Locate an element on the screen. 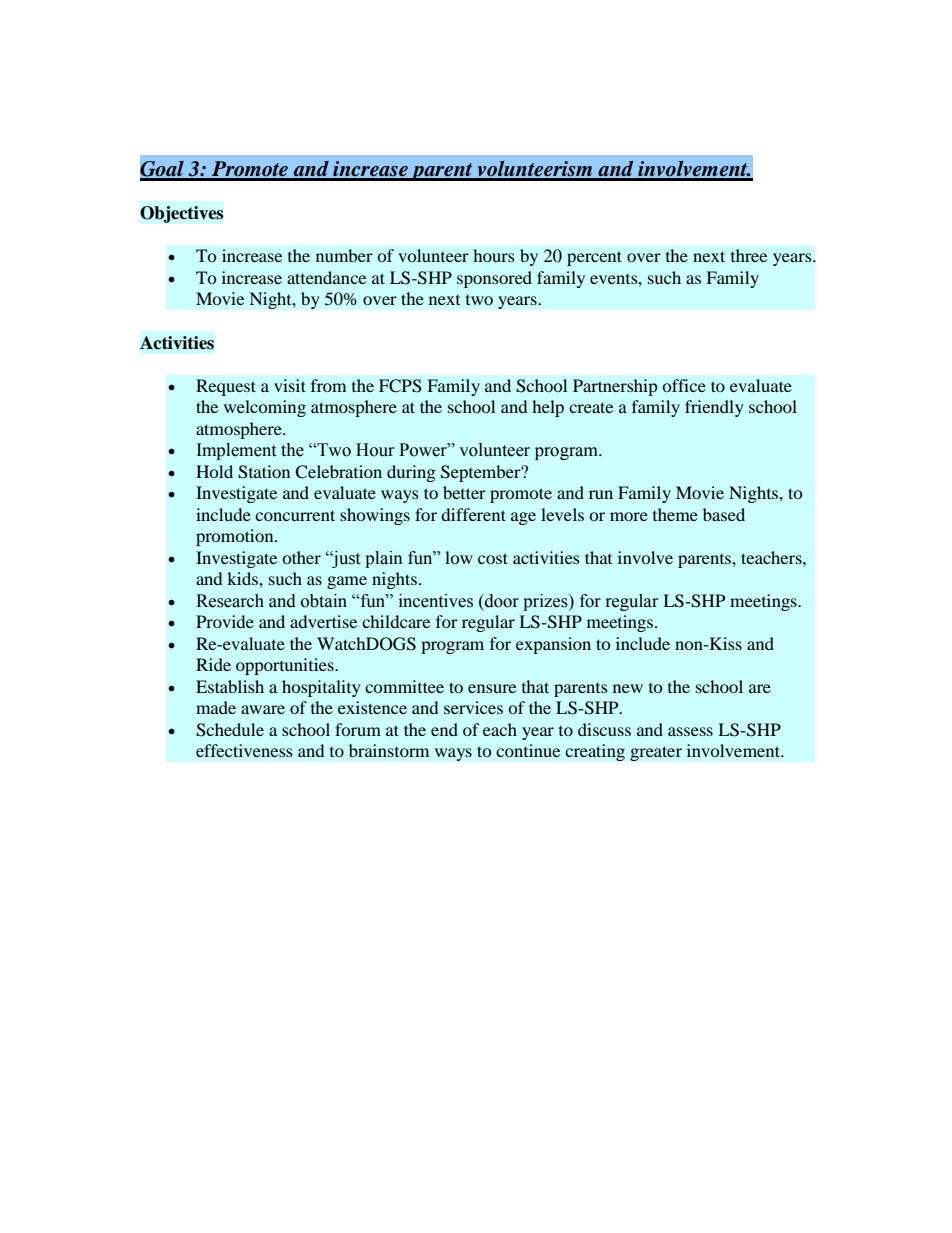  theme is located at coordinates (675, 514).
